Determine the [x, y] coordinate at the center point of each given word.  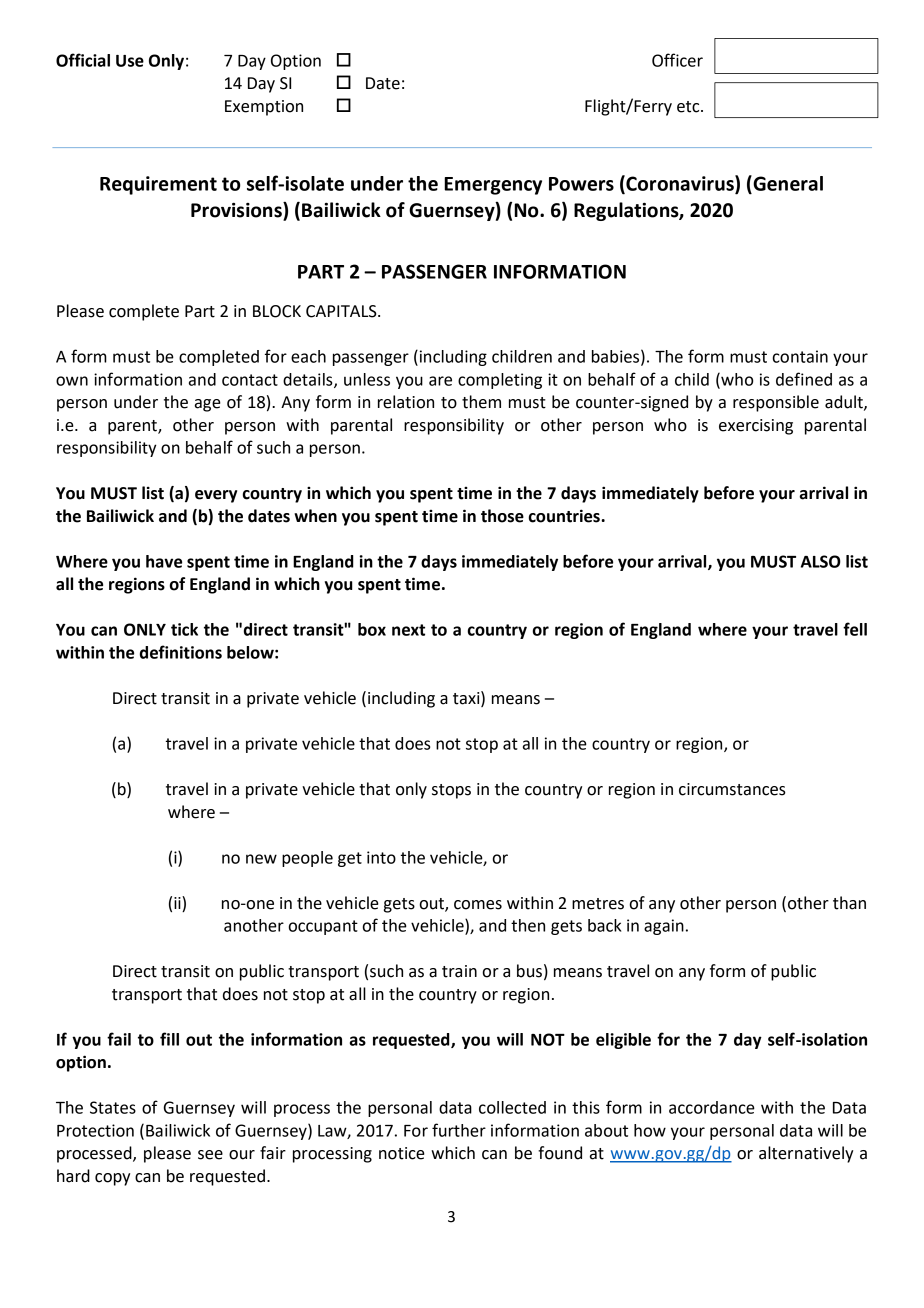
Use [130, 61]
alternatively [806, 1154]
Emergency [493, 186]
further [459, 1130]
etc [689, 107]
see [210, 1155]
